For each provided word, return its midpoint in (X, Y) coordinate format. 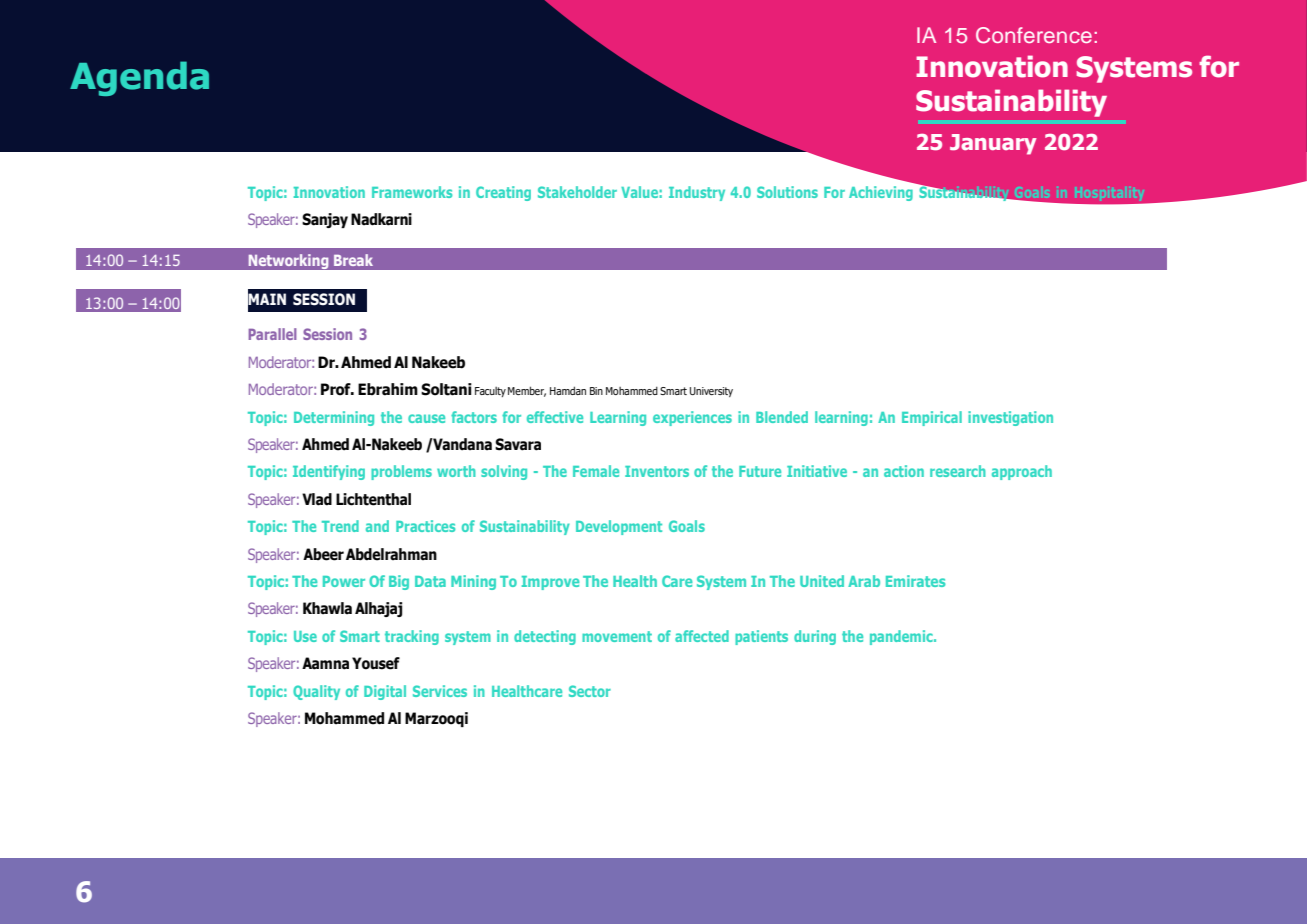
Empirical (932, 418)
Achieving (881, 193)
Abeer (323, 554)
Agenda (139, 78)
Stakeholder (577, 192)
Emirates (916, 581)
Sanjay (325, 220)
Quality (316, 692)
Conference (1034, 35)
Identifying (329, 472)
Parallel (272, 334)
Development (619, 527)
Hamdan (568, 390)
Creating (503, 193)
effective (555, 417)
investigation (1010, 418)
